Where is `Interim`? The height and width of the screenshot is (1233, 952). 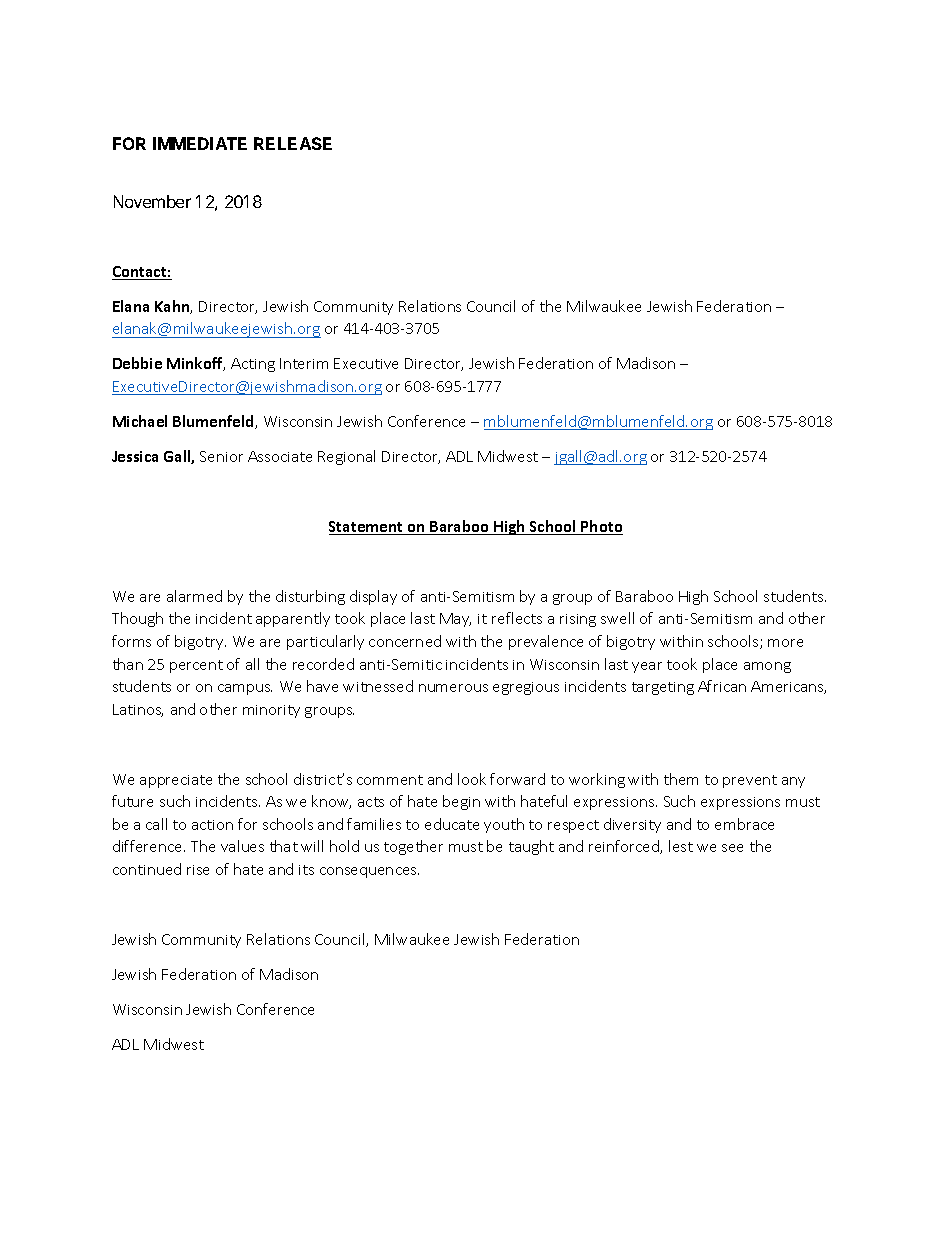 Interim is located at coordinates (304, 363).
